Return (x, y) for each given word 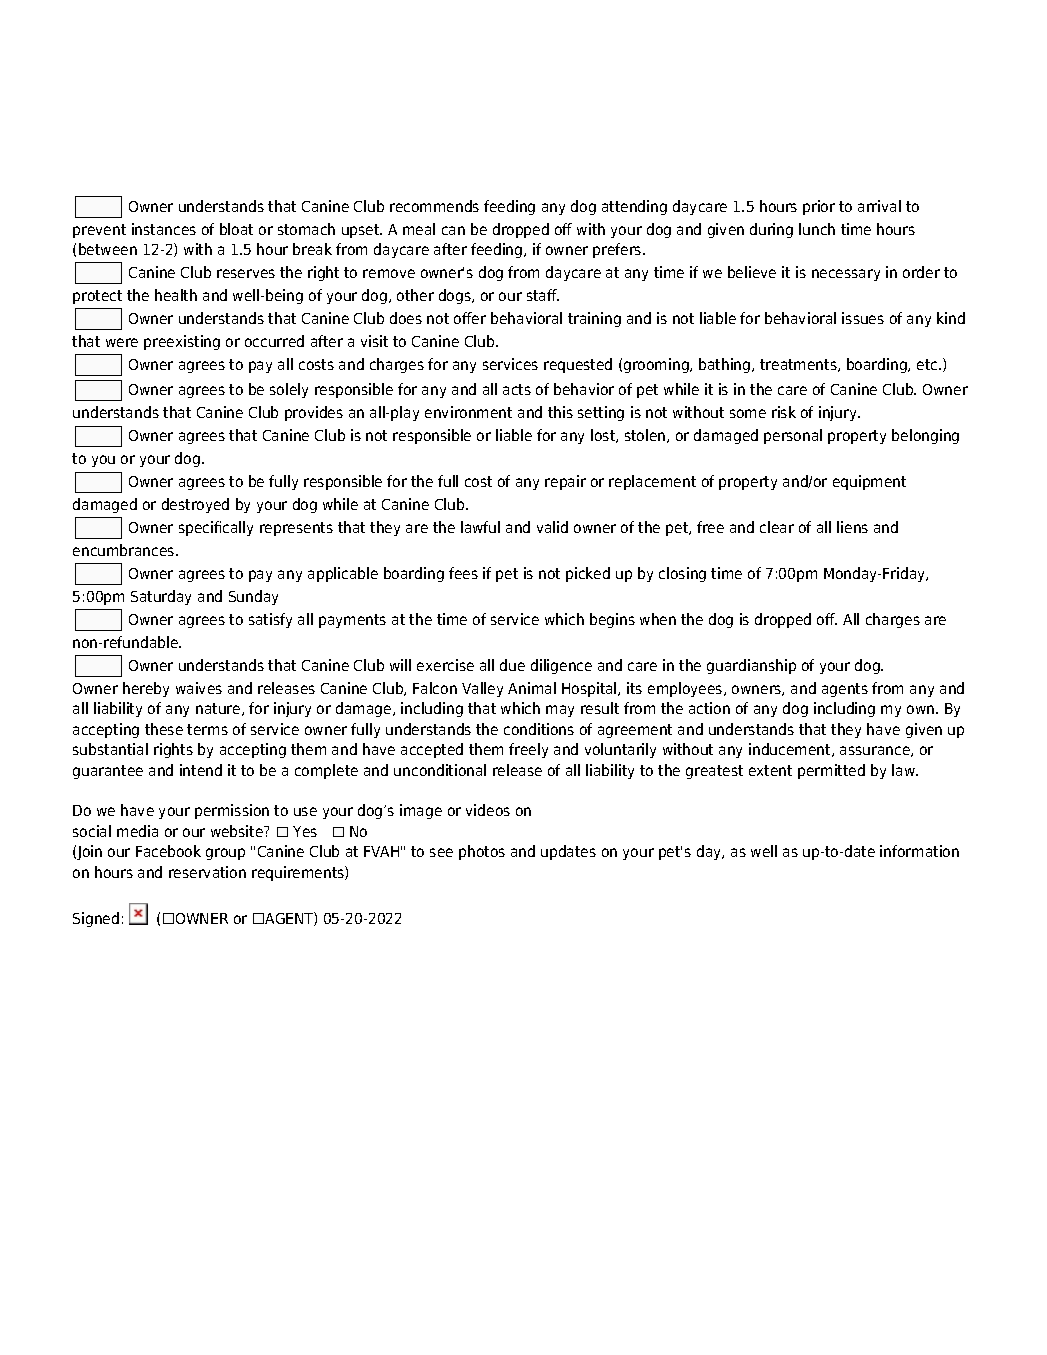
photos (482, 852)
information (919, 851)
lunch (817, 229)
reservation (207, 872)
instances (164, 229)
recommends (434, 206)
